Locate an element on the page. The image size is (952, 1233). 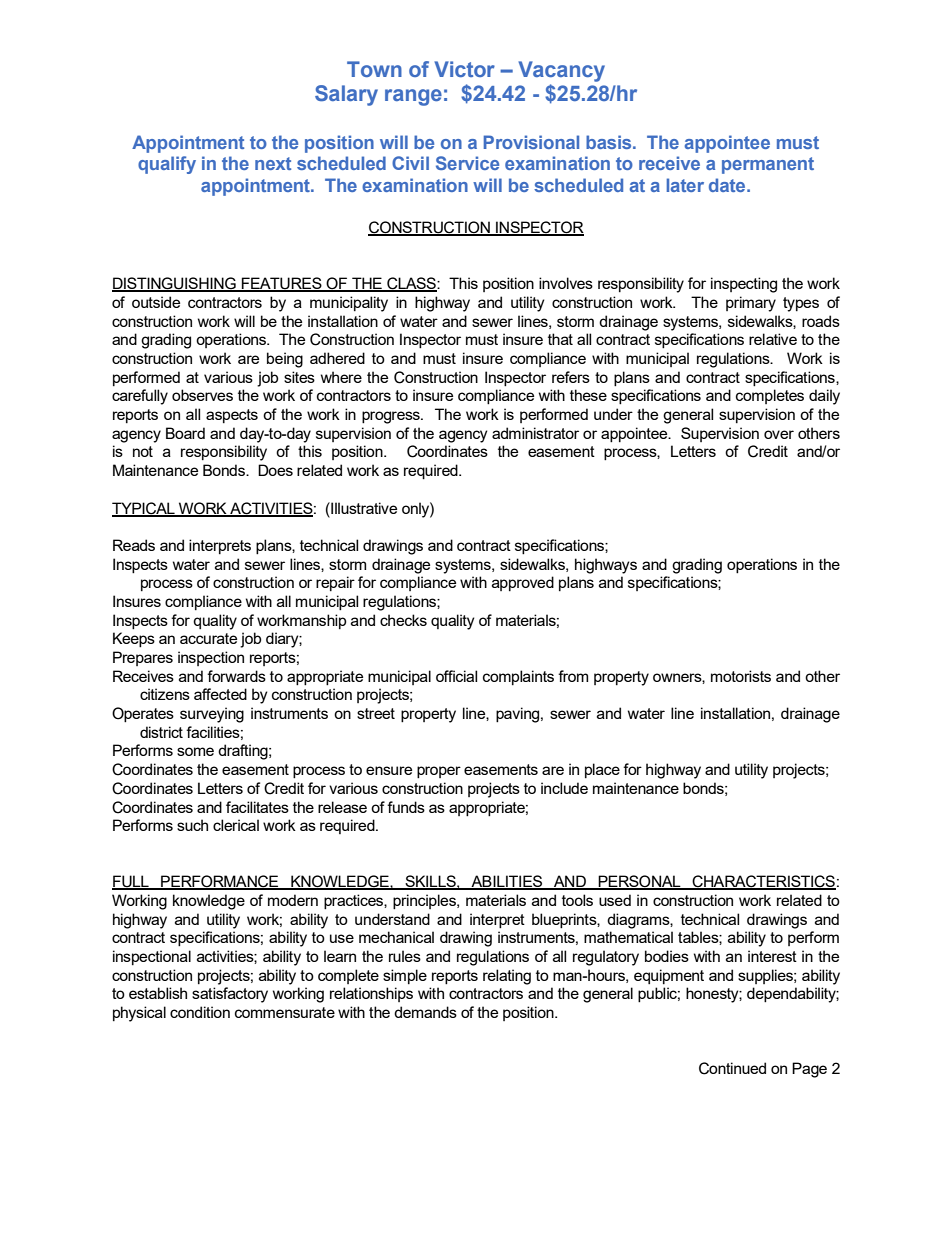
qualify is located at coordinates (167, 165).
